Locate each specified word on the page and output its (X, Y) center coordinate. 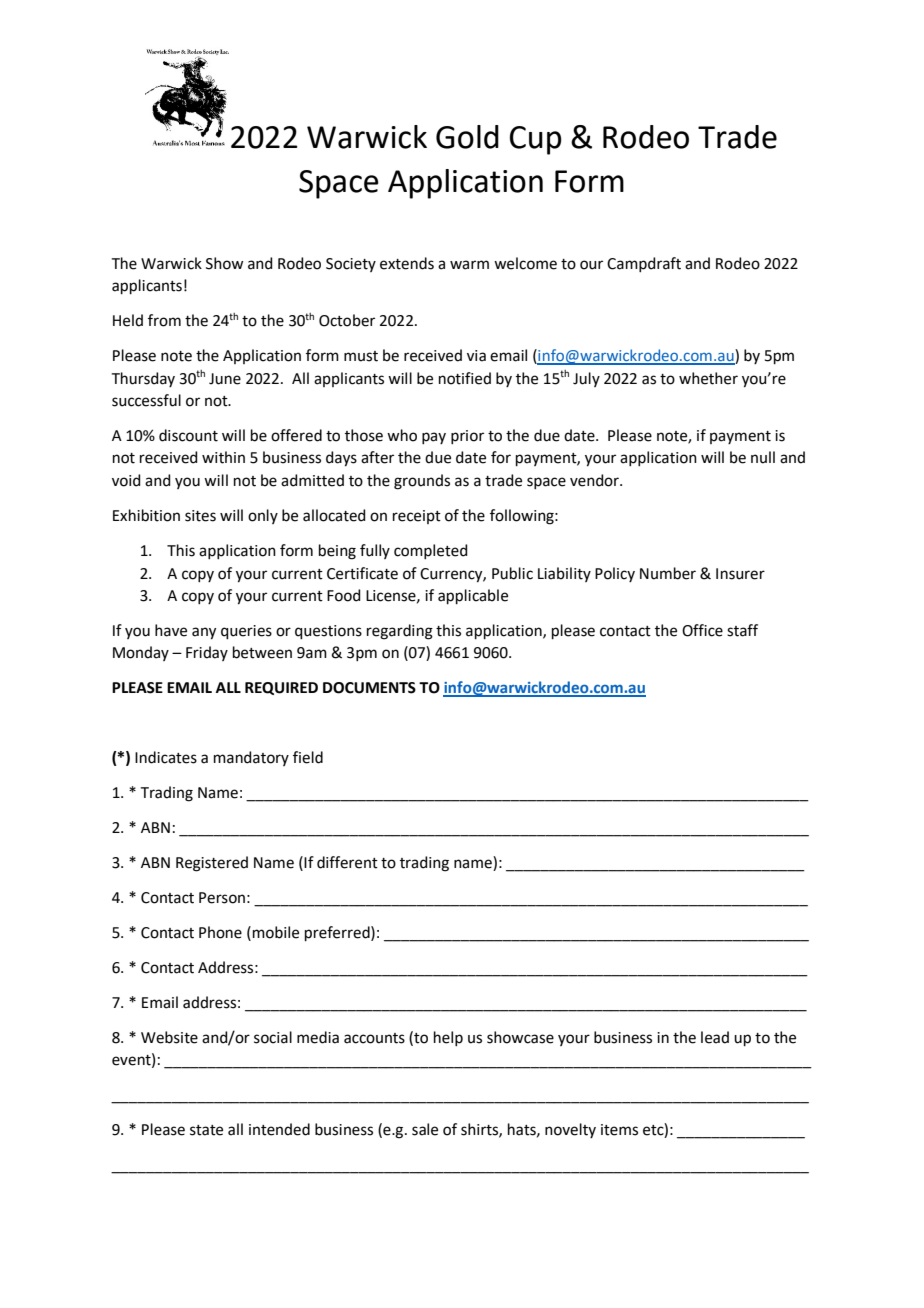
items (619, 1130)
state (206, 1130)
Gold (467, 137)
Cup (536, 140)
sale (425, 1129)
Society (351, 265)
